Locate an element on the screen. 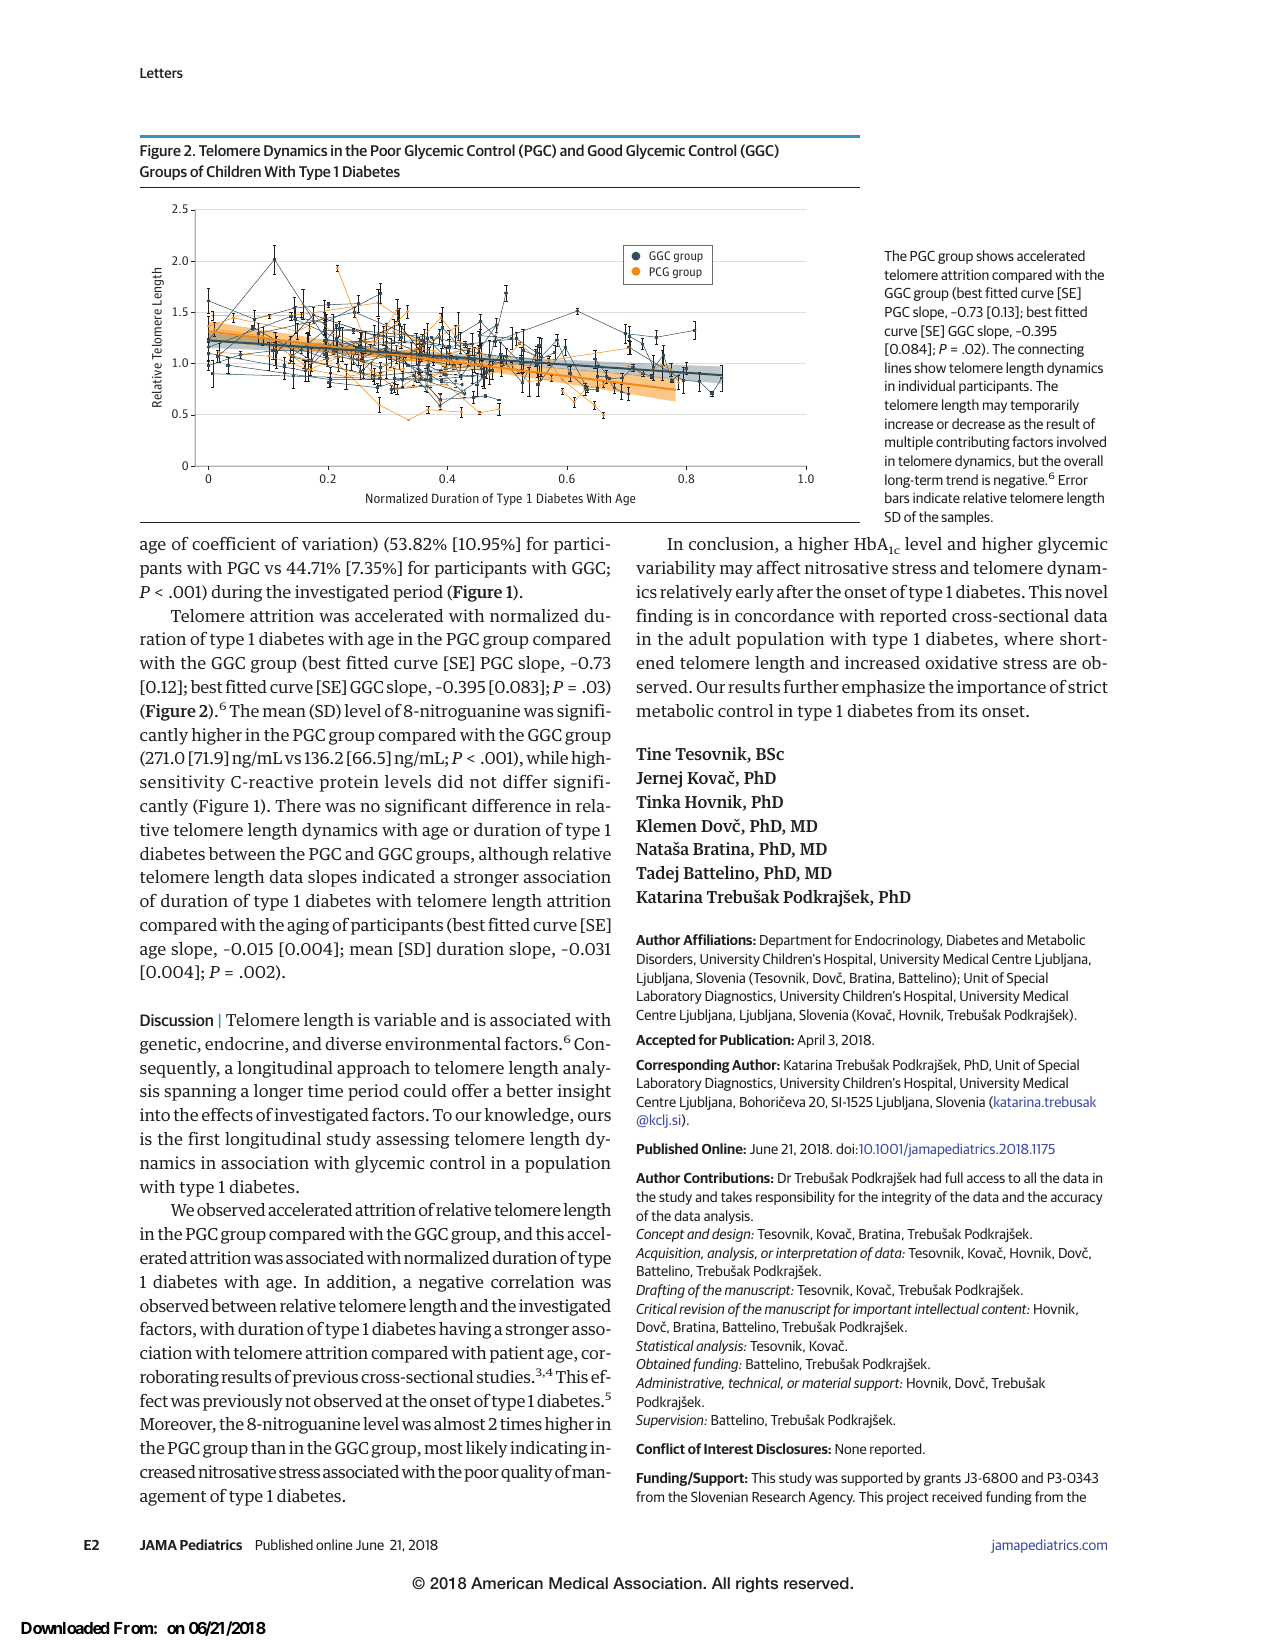  Letters is located at coordinates (161, 73).
